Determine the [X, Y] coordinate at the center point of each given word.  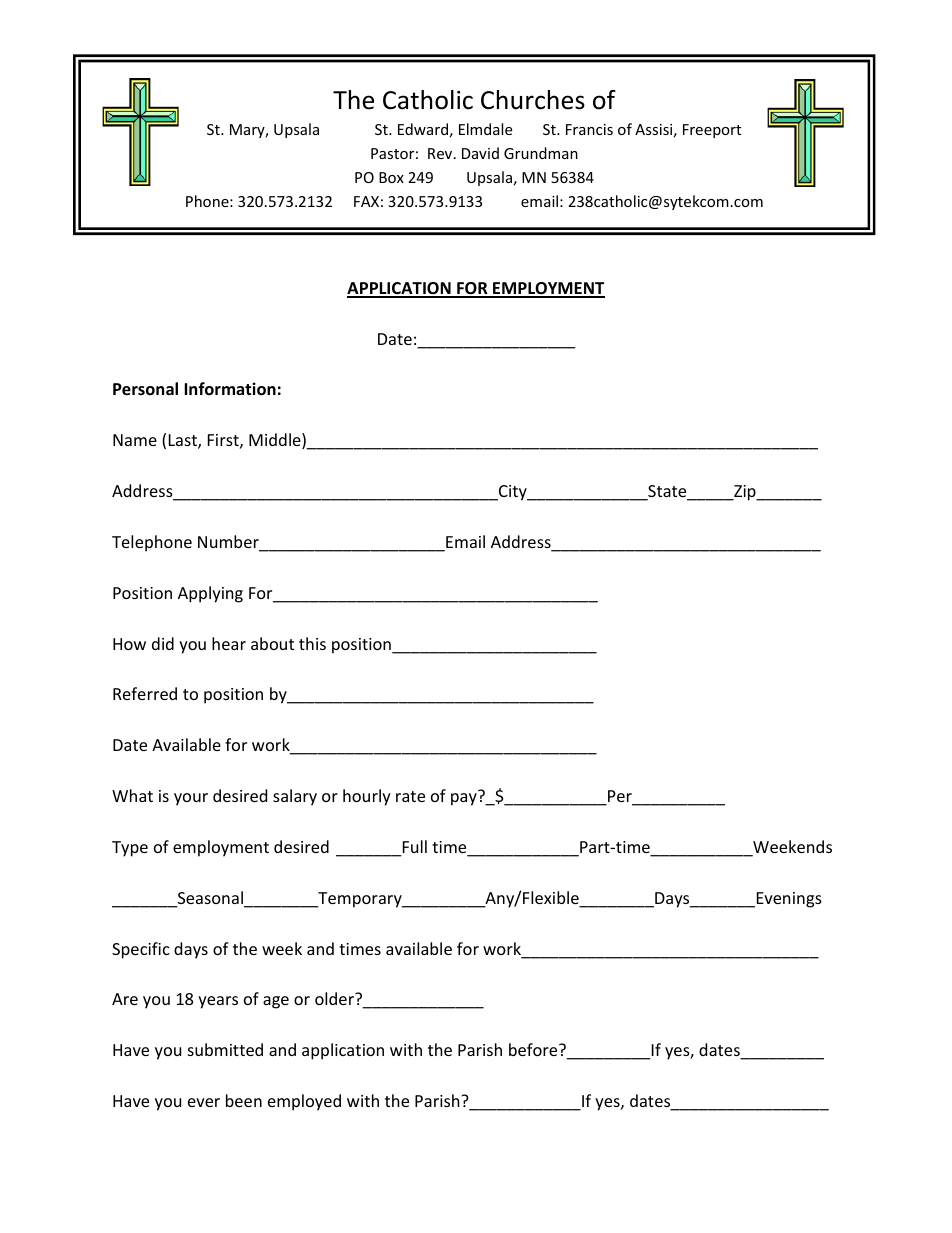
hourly [367, 797]
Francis [589, 129]
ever [204, 1102]
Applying [210, 594]
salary [295, 797]
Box [391, 177]
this [312, 643]
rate [410, 796]
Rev [441, 153]
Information [230, 389]
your [191, 799]
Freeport [712, 131]
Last [184, 441]
